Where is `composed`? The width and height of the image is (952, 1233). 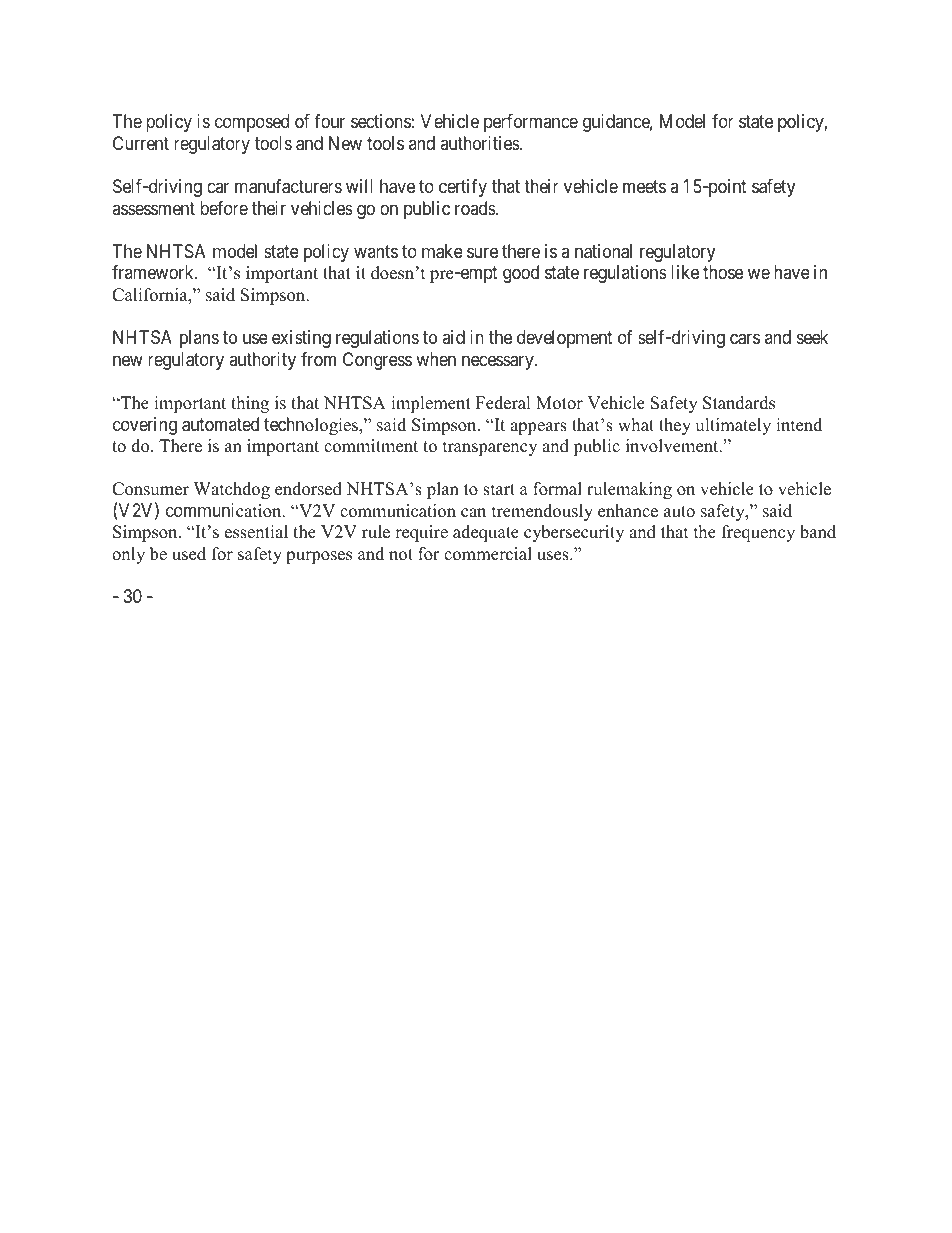
composed is located at coordinates (252, 123).
